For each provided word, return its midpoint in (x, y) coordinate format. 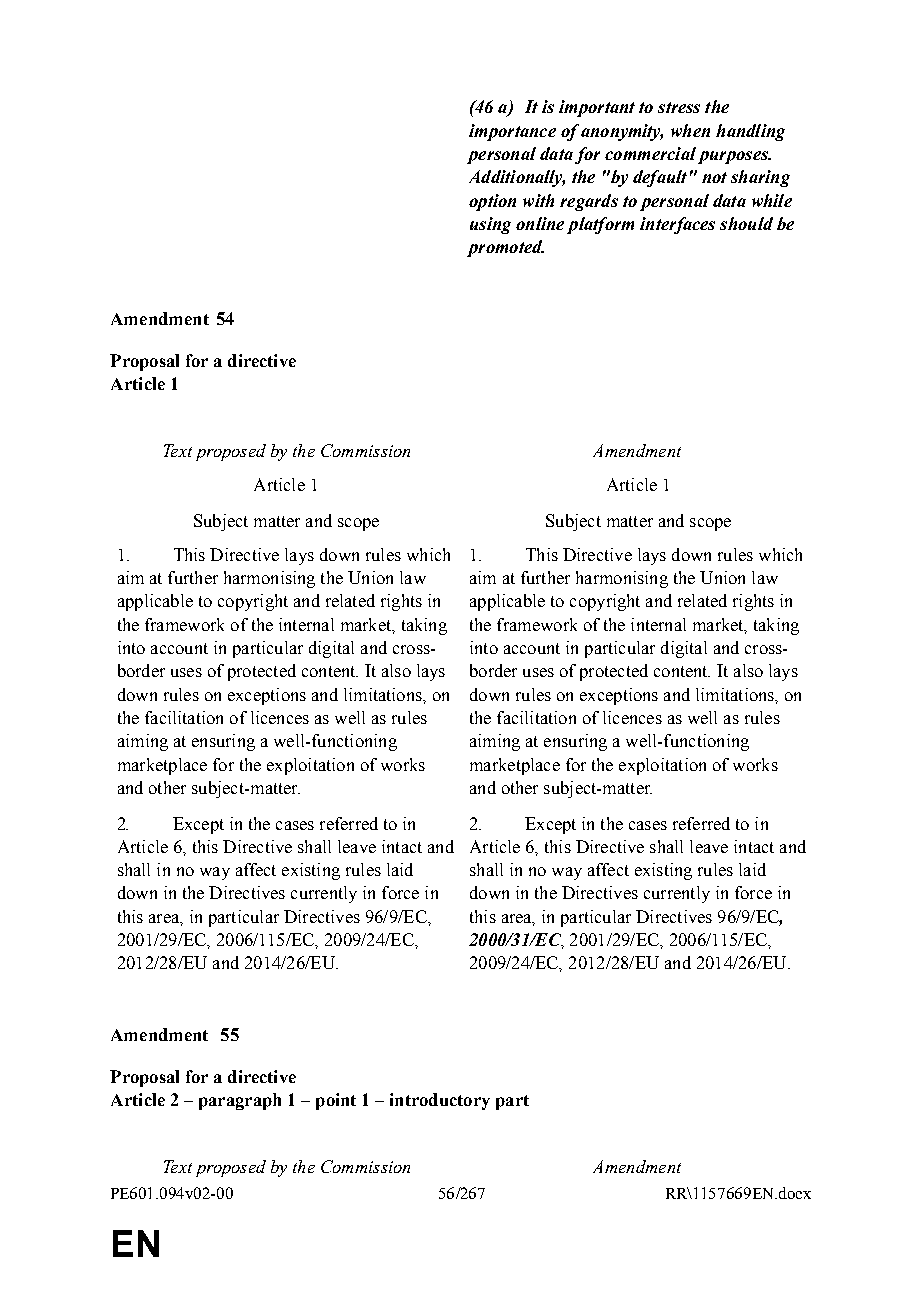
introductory (440, 1101)
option (492, 202)
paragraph (240, 1101)
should (746, 223)
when (690, 130)
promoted (505, 248)
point (336, 1101)
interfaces (677, 225)
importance (512, 132)
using (490, 225)
